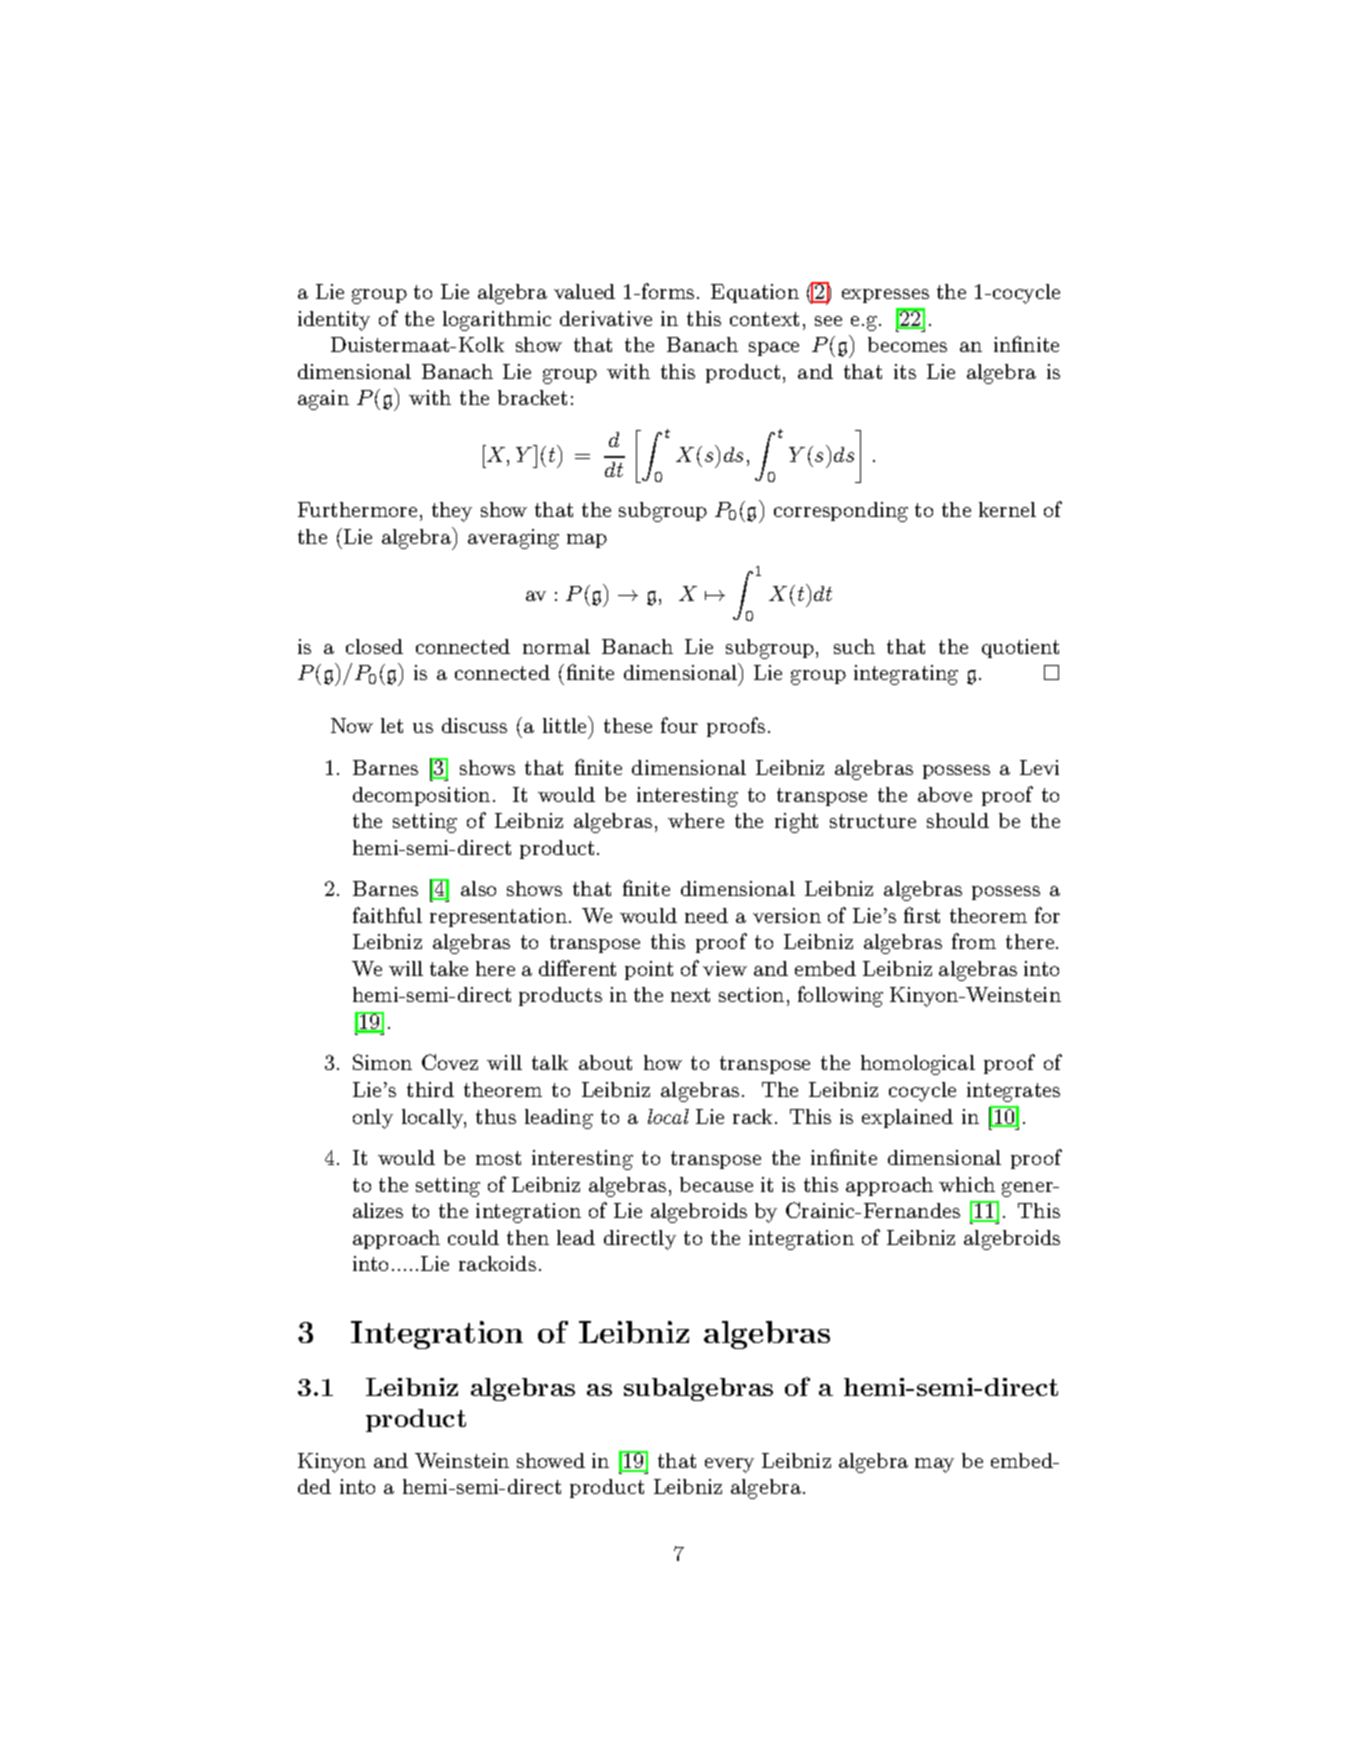 The width and height of the screenshot is (1360, 1760). Describe the element at coordinates (907, 344) in the screenshot. I see `becomes` at that location.
